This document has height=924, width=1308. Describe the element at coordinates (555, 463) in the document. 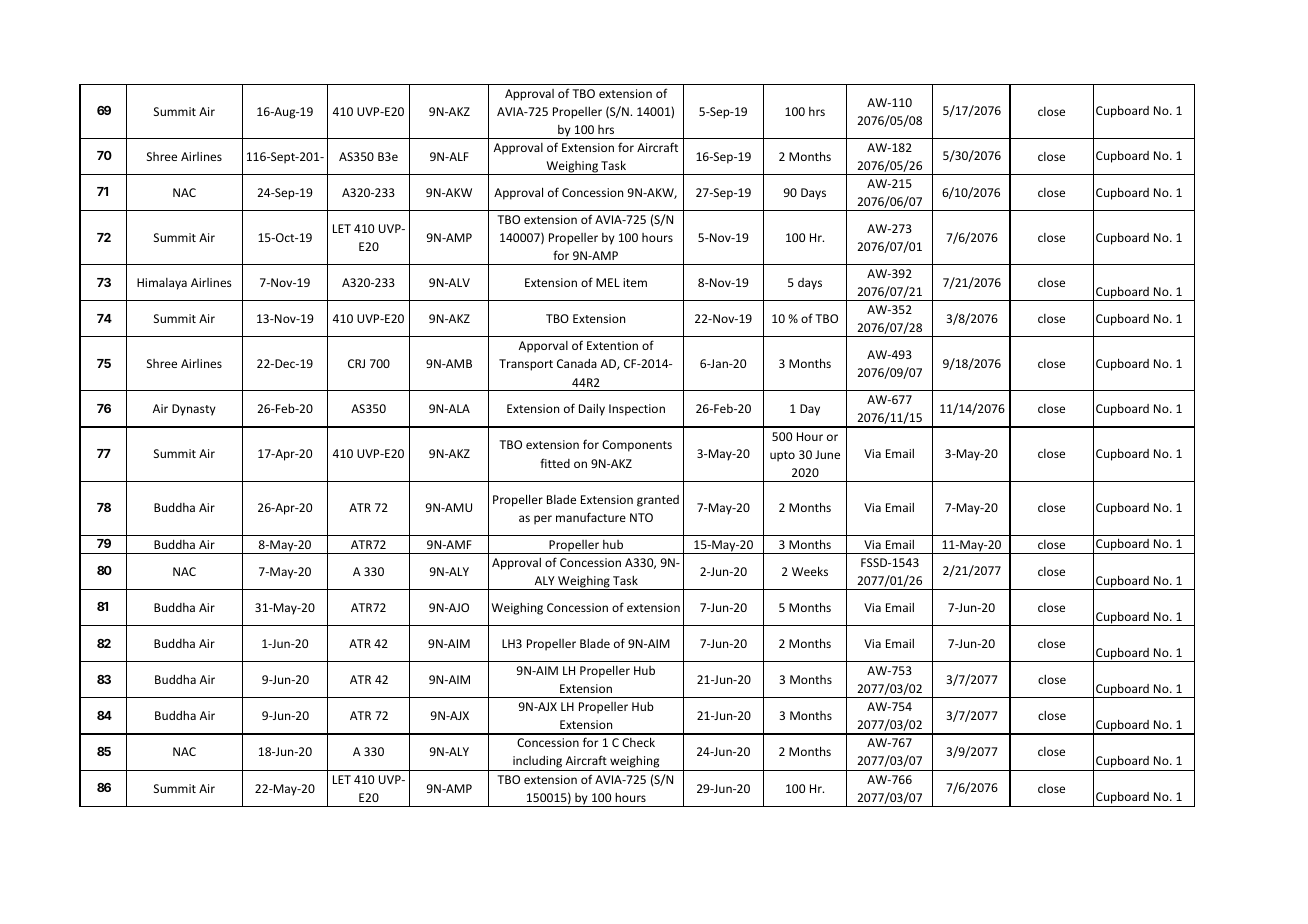

I see `fitted` at that location.
